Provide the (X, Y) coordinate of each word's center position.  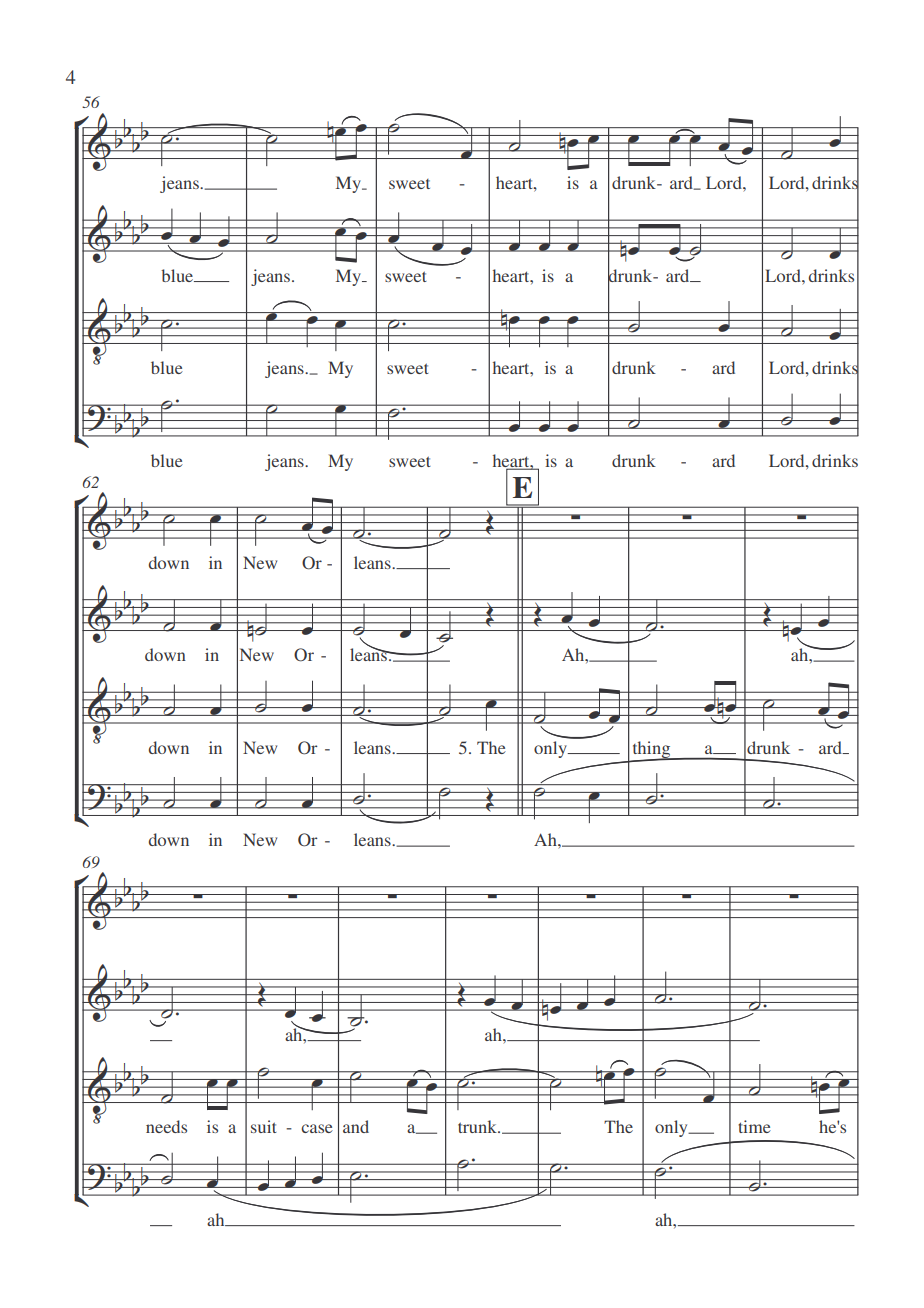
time (754, 1126)
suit (264, 1126)
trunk (478, 1126)
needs (166, 1126)
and (356, 1126)
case (317, 1128)
